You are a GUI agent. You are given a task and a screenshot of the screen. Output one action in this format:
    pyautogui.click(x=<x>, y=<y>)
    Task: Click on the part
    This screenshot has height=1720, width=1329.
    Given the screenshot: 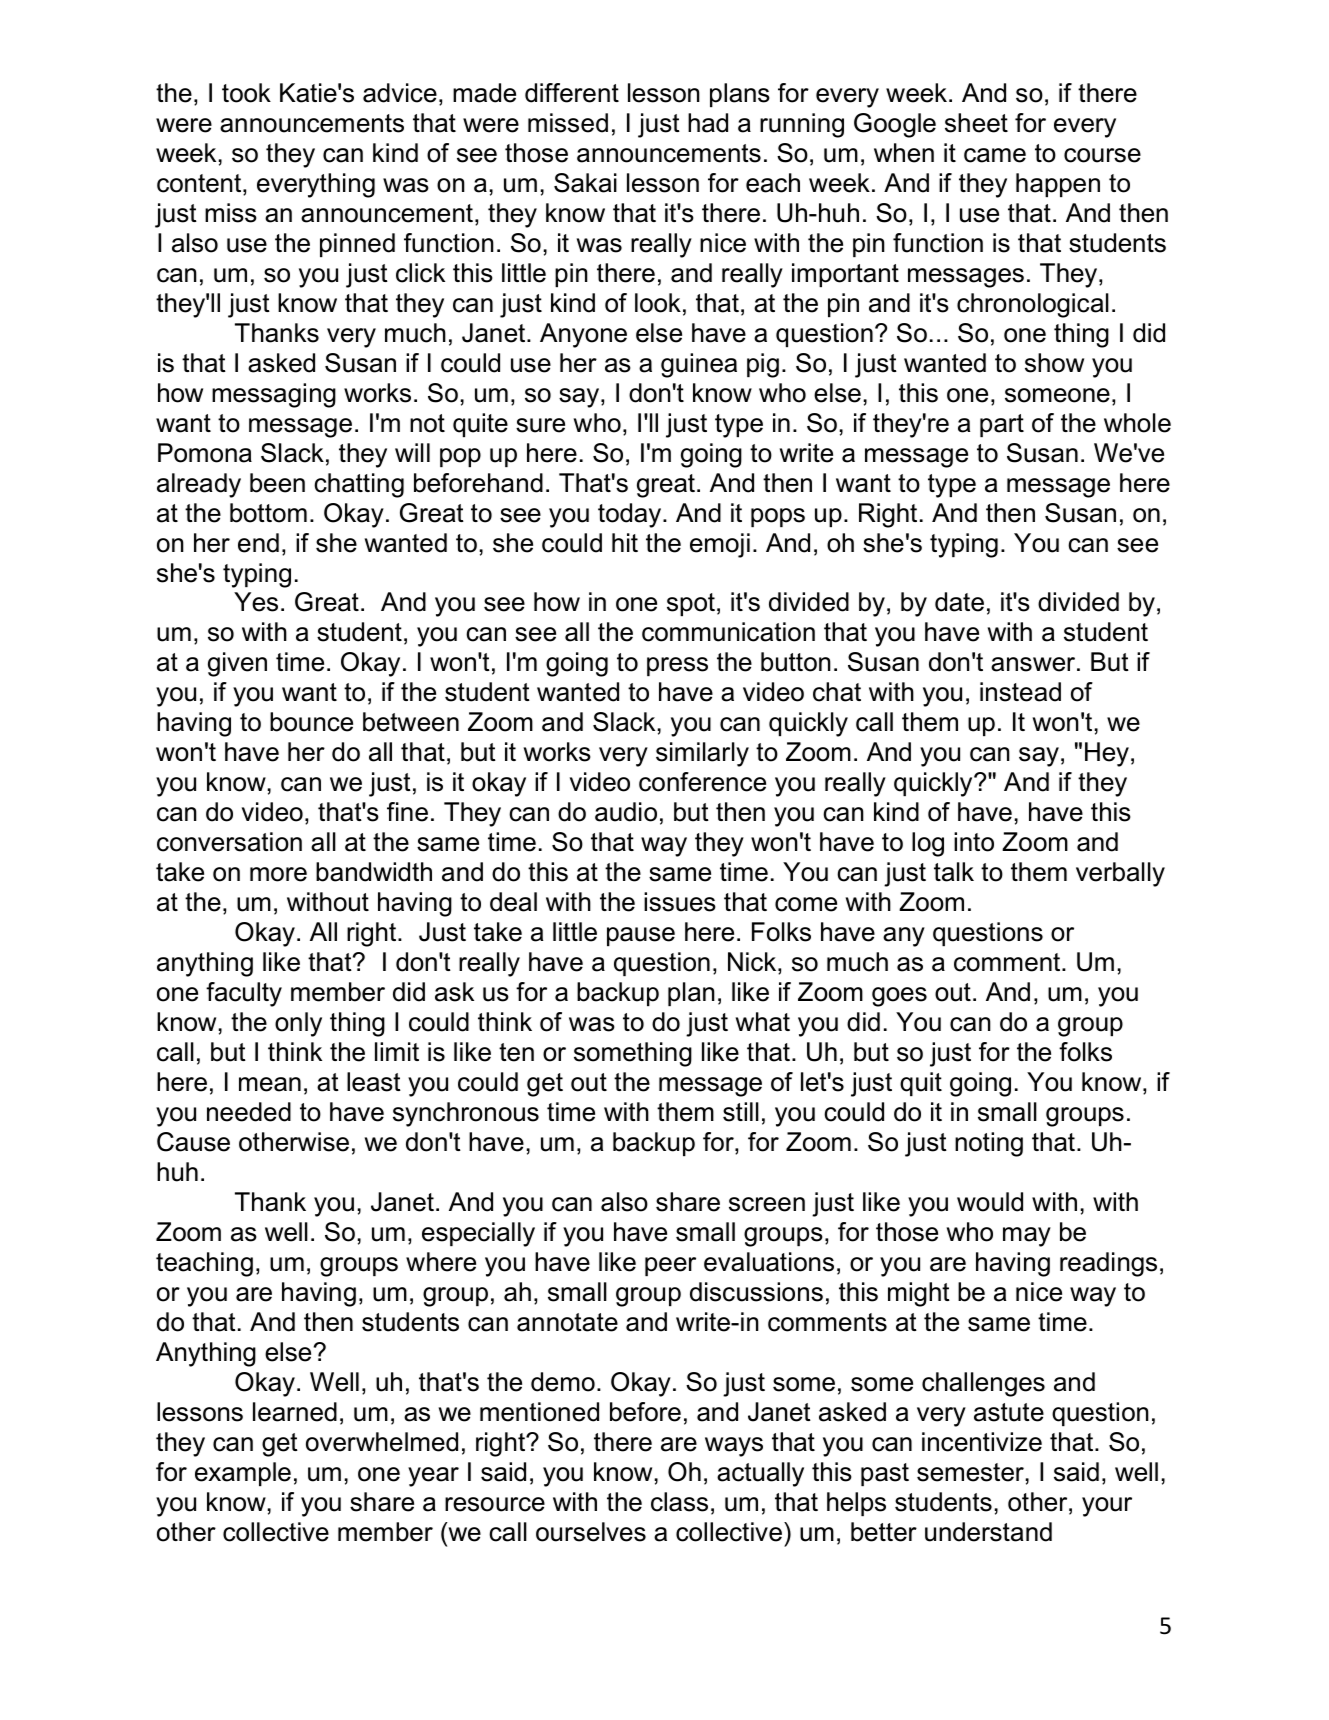 What is the action you would take?
    pyautogui.click(x=1002, y=425)
